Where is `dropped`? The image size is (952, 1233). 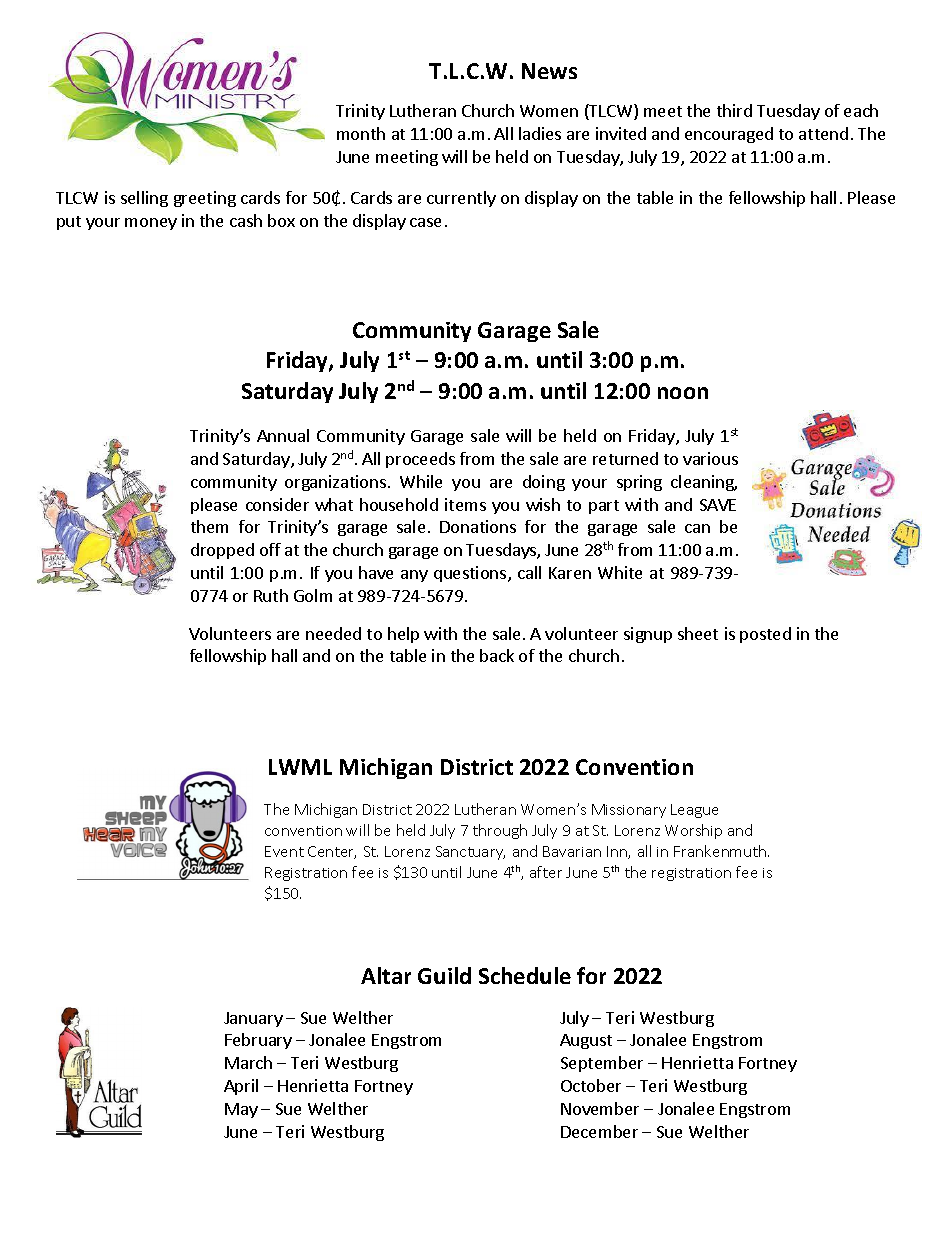 dropped is located at coordinates (222, 551).
